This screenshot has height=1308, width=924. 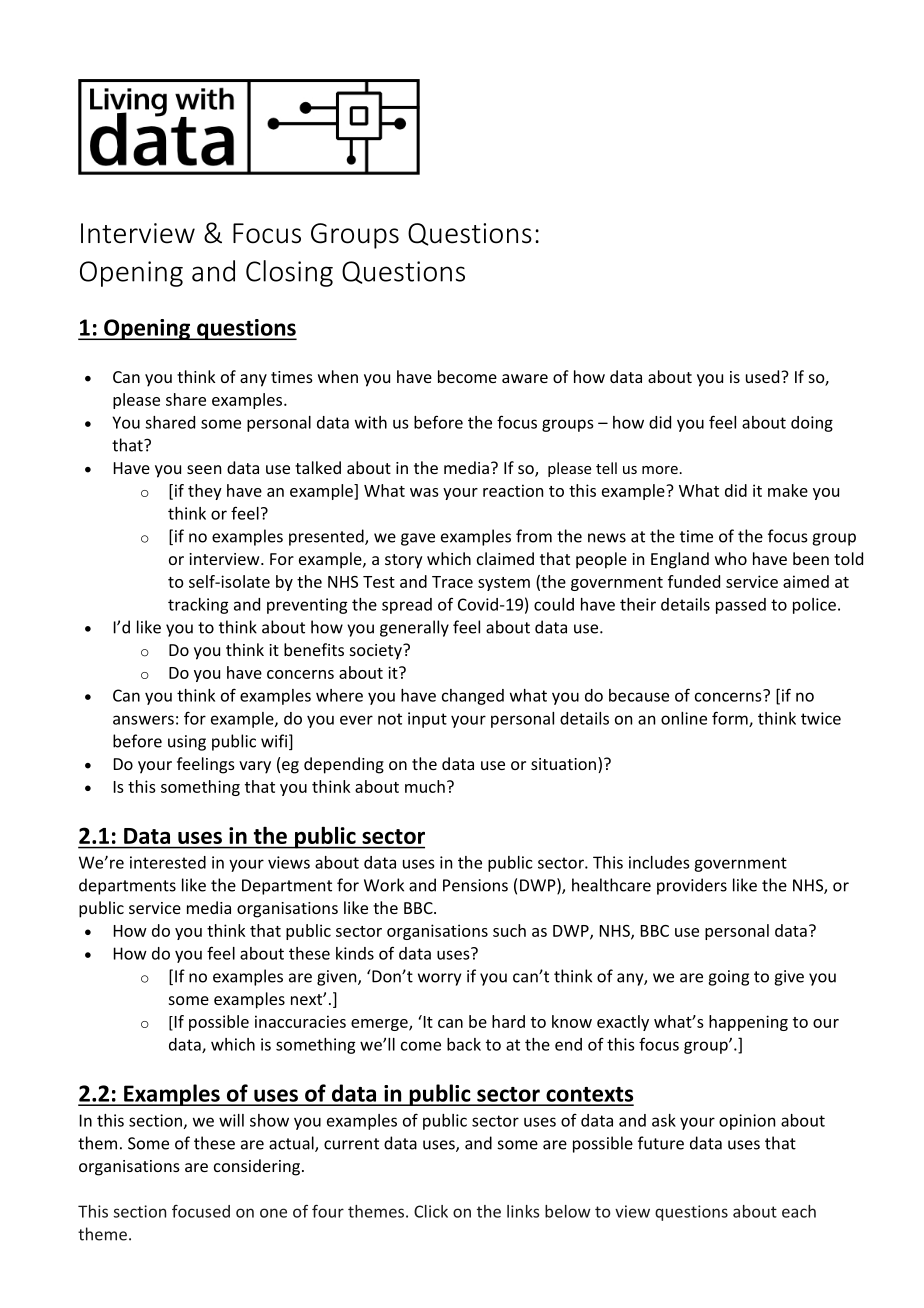 What do you see at coordinates (504, 584) in the screenshot?
I see `system` at bounding box center [504, 584].
